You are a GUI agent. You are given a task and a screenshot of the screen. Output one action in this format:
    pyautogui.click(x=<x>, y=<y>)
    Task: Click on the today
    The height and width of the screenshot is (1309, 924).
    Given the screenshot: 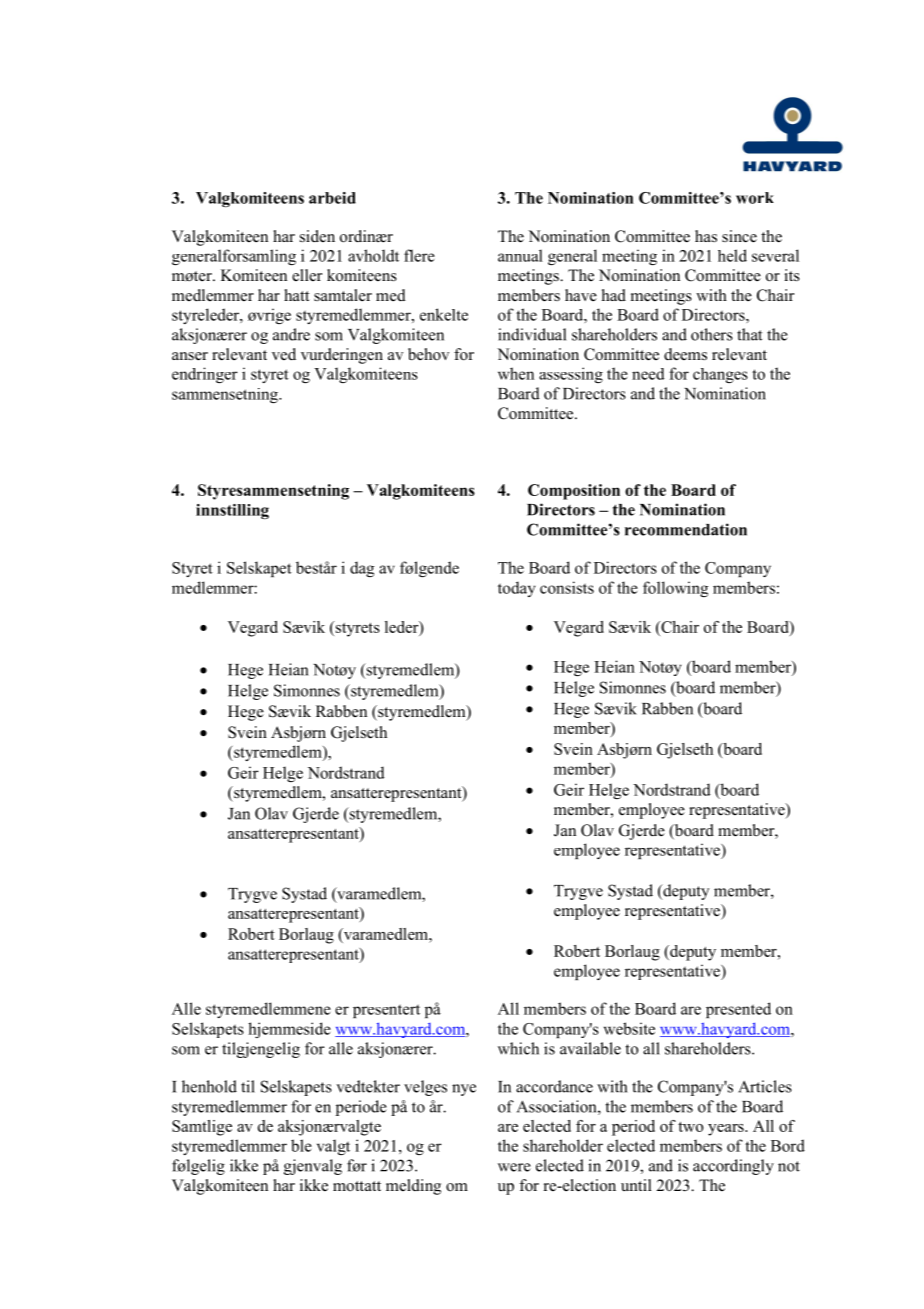 What is the action you would take?
    pyautogui.click(x=517, y=589)
